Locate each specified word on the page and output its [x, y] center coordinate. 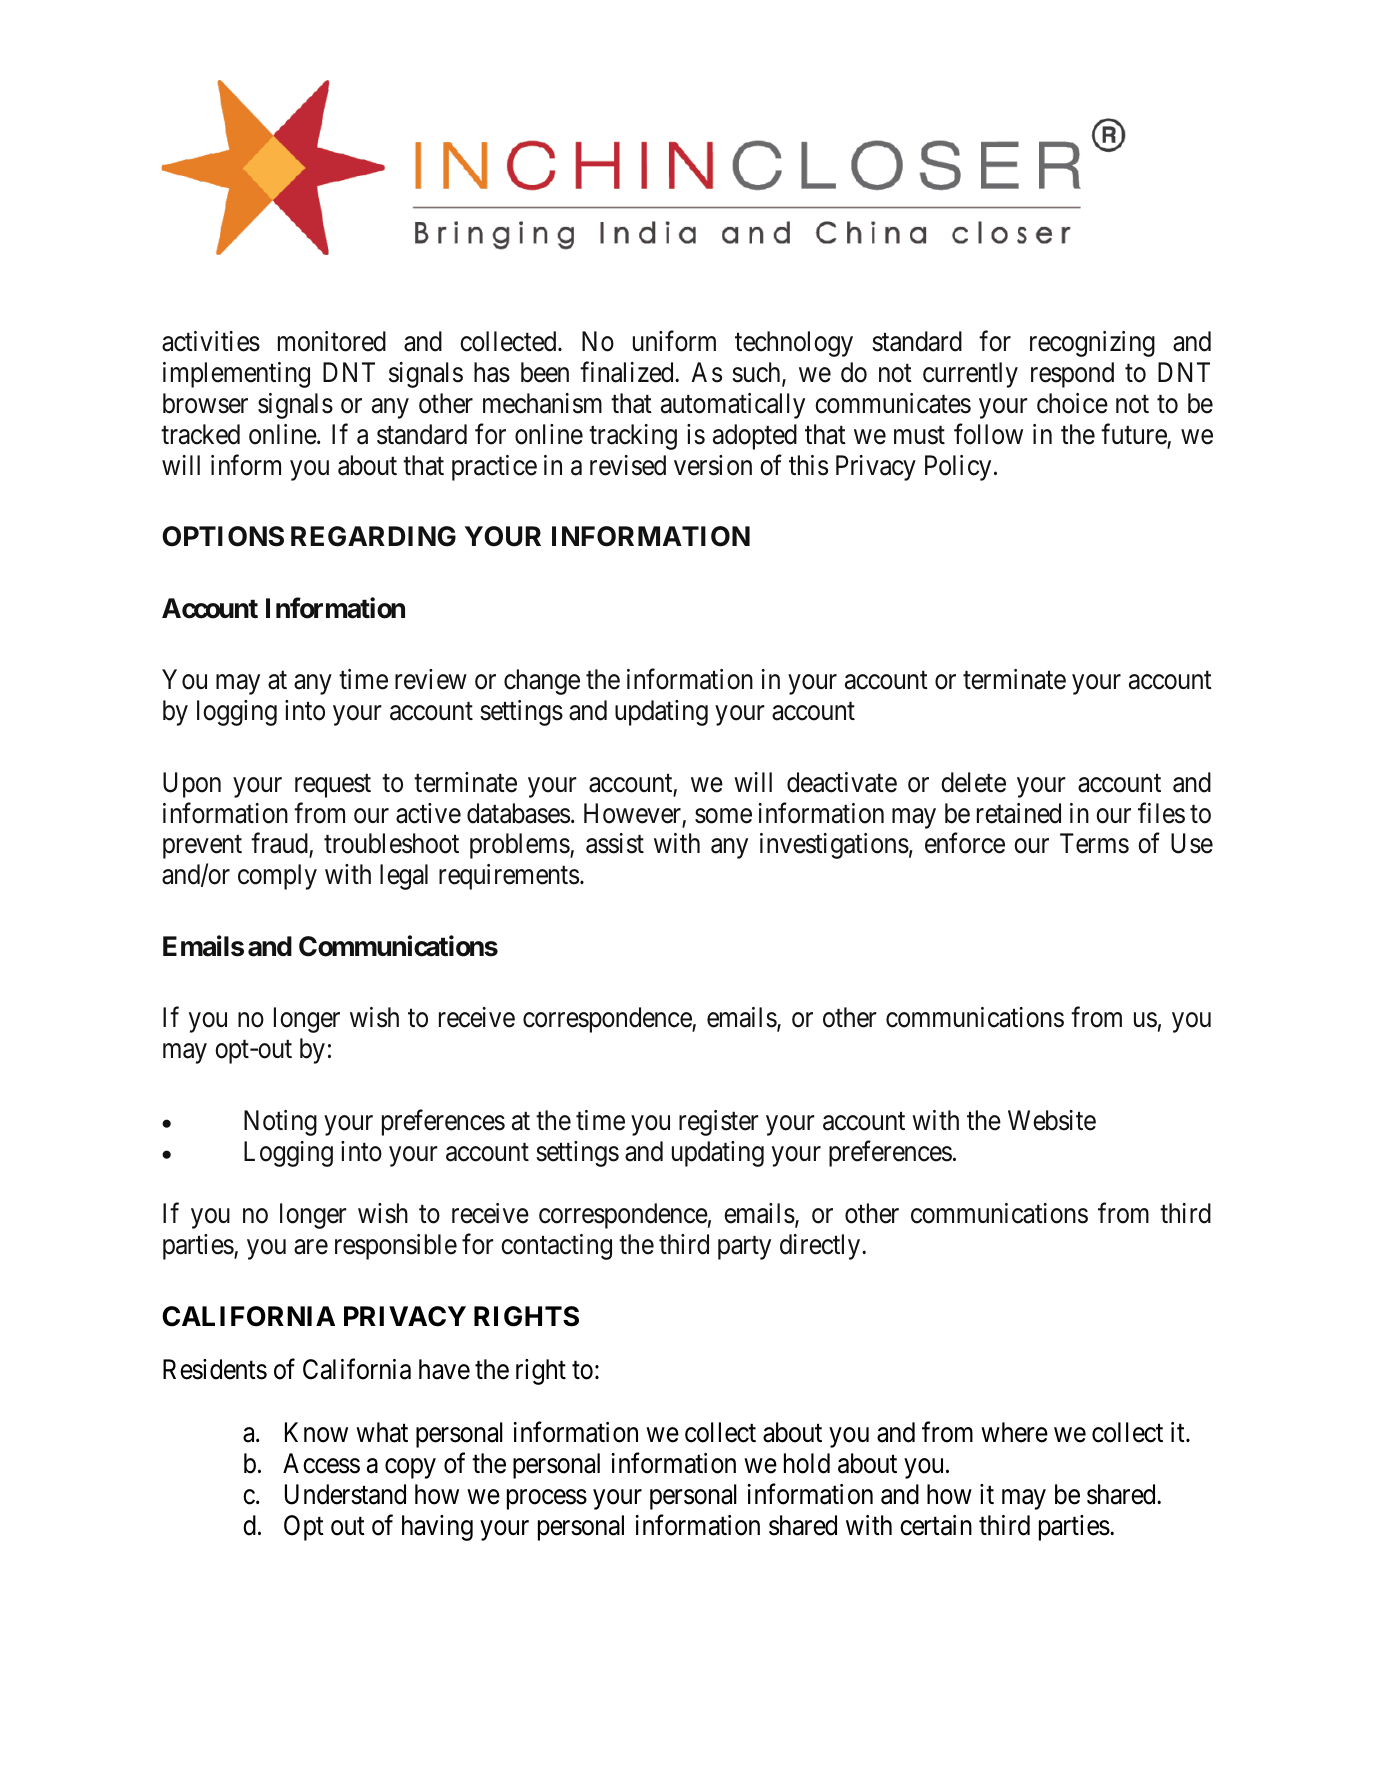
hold [807, 1463]
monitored [332, 341]
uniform [674, 341]
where [1014, 1432]
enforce [965, 843]
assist [615, 843]
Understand [345, 1494]
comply [277, 877]
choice [1072, 403]
